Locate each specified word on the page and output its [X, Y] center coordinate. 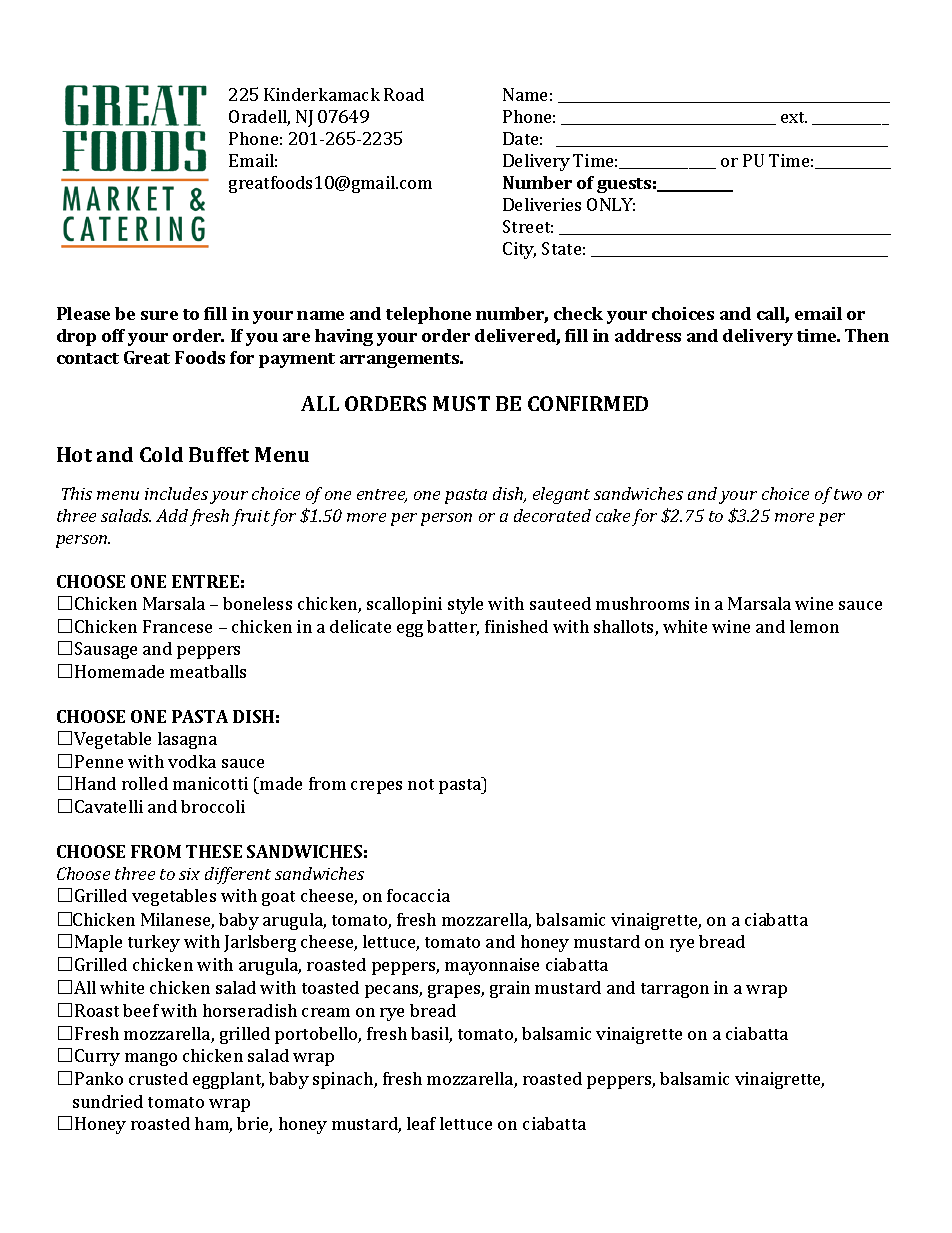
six [189, 874]
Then [867, 335]
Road [404, 94]
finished [516, 626]
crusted [158, 1078]
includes [176, 493]
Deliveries [542, 204]
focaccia [418, 895]
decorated [552, 515]
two [848, 494]
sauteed [560, 603]
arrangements [401, 360]
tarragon [675, 990]
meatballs [208, 671]
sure [159, 315]
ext [794, 117]
